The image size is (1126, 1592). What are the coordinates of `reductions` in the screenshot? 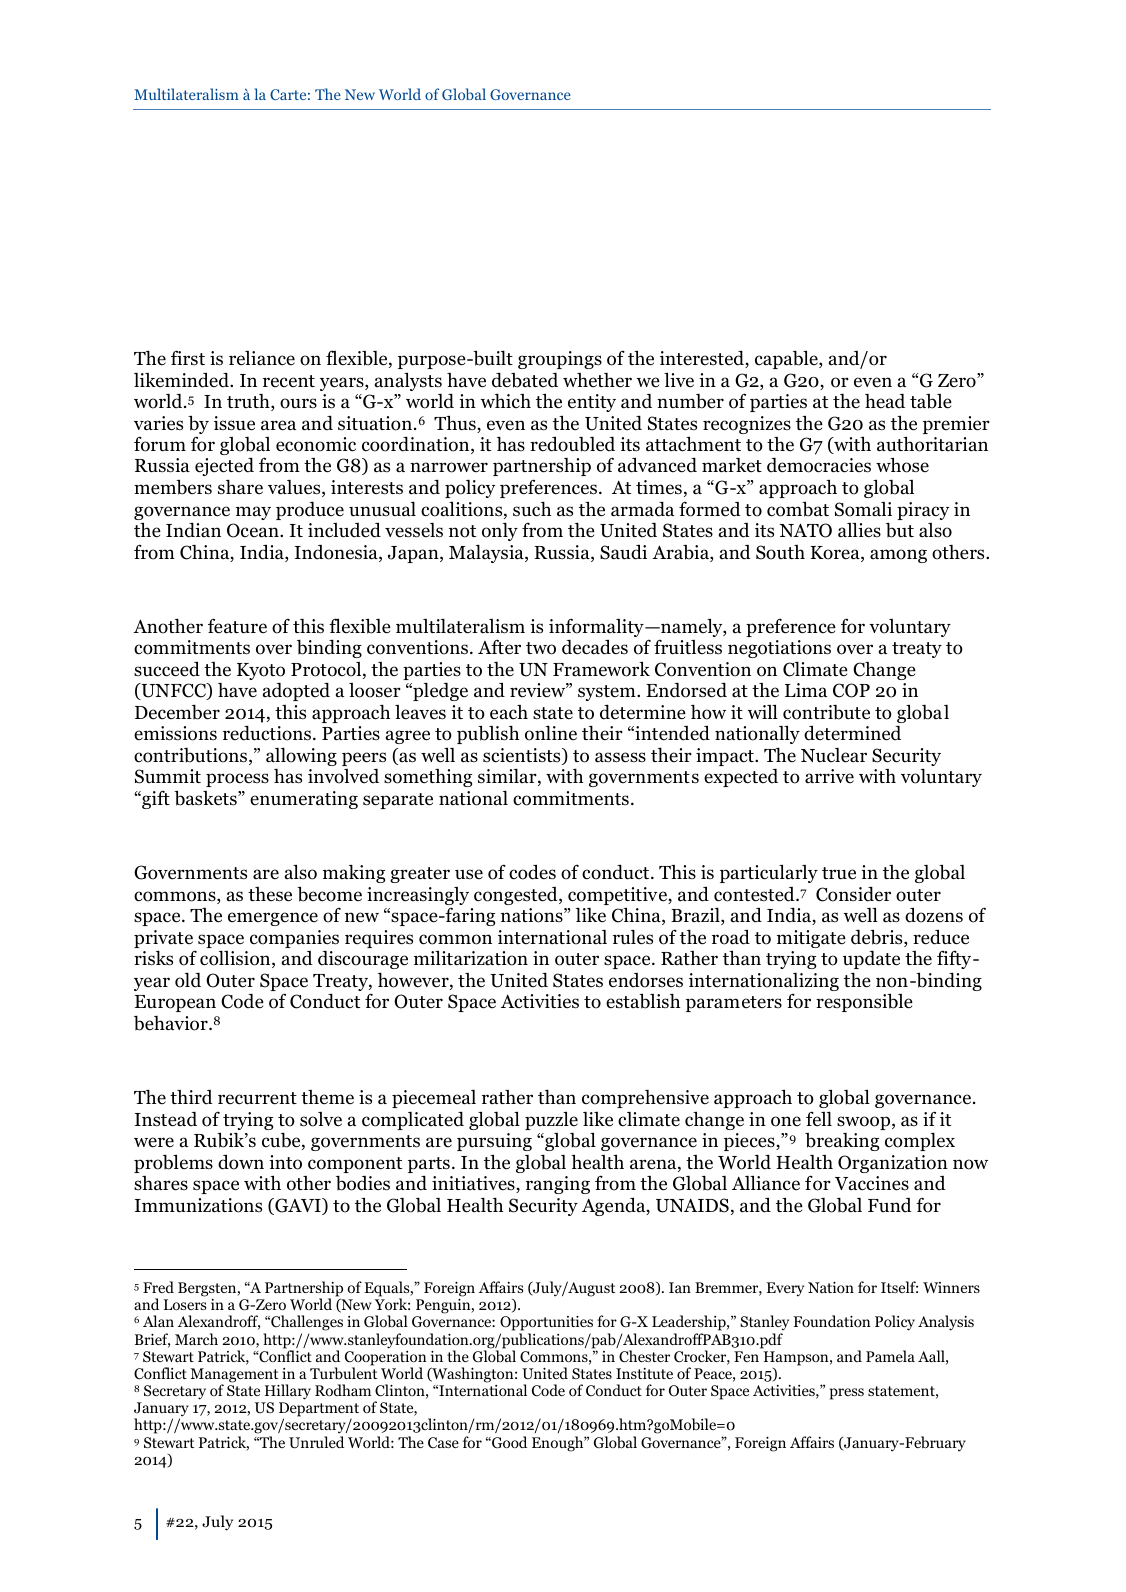 It's located at (268, 733).
